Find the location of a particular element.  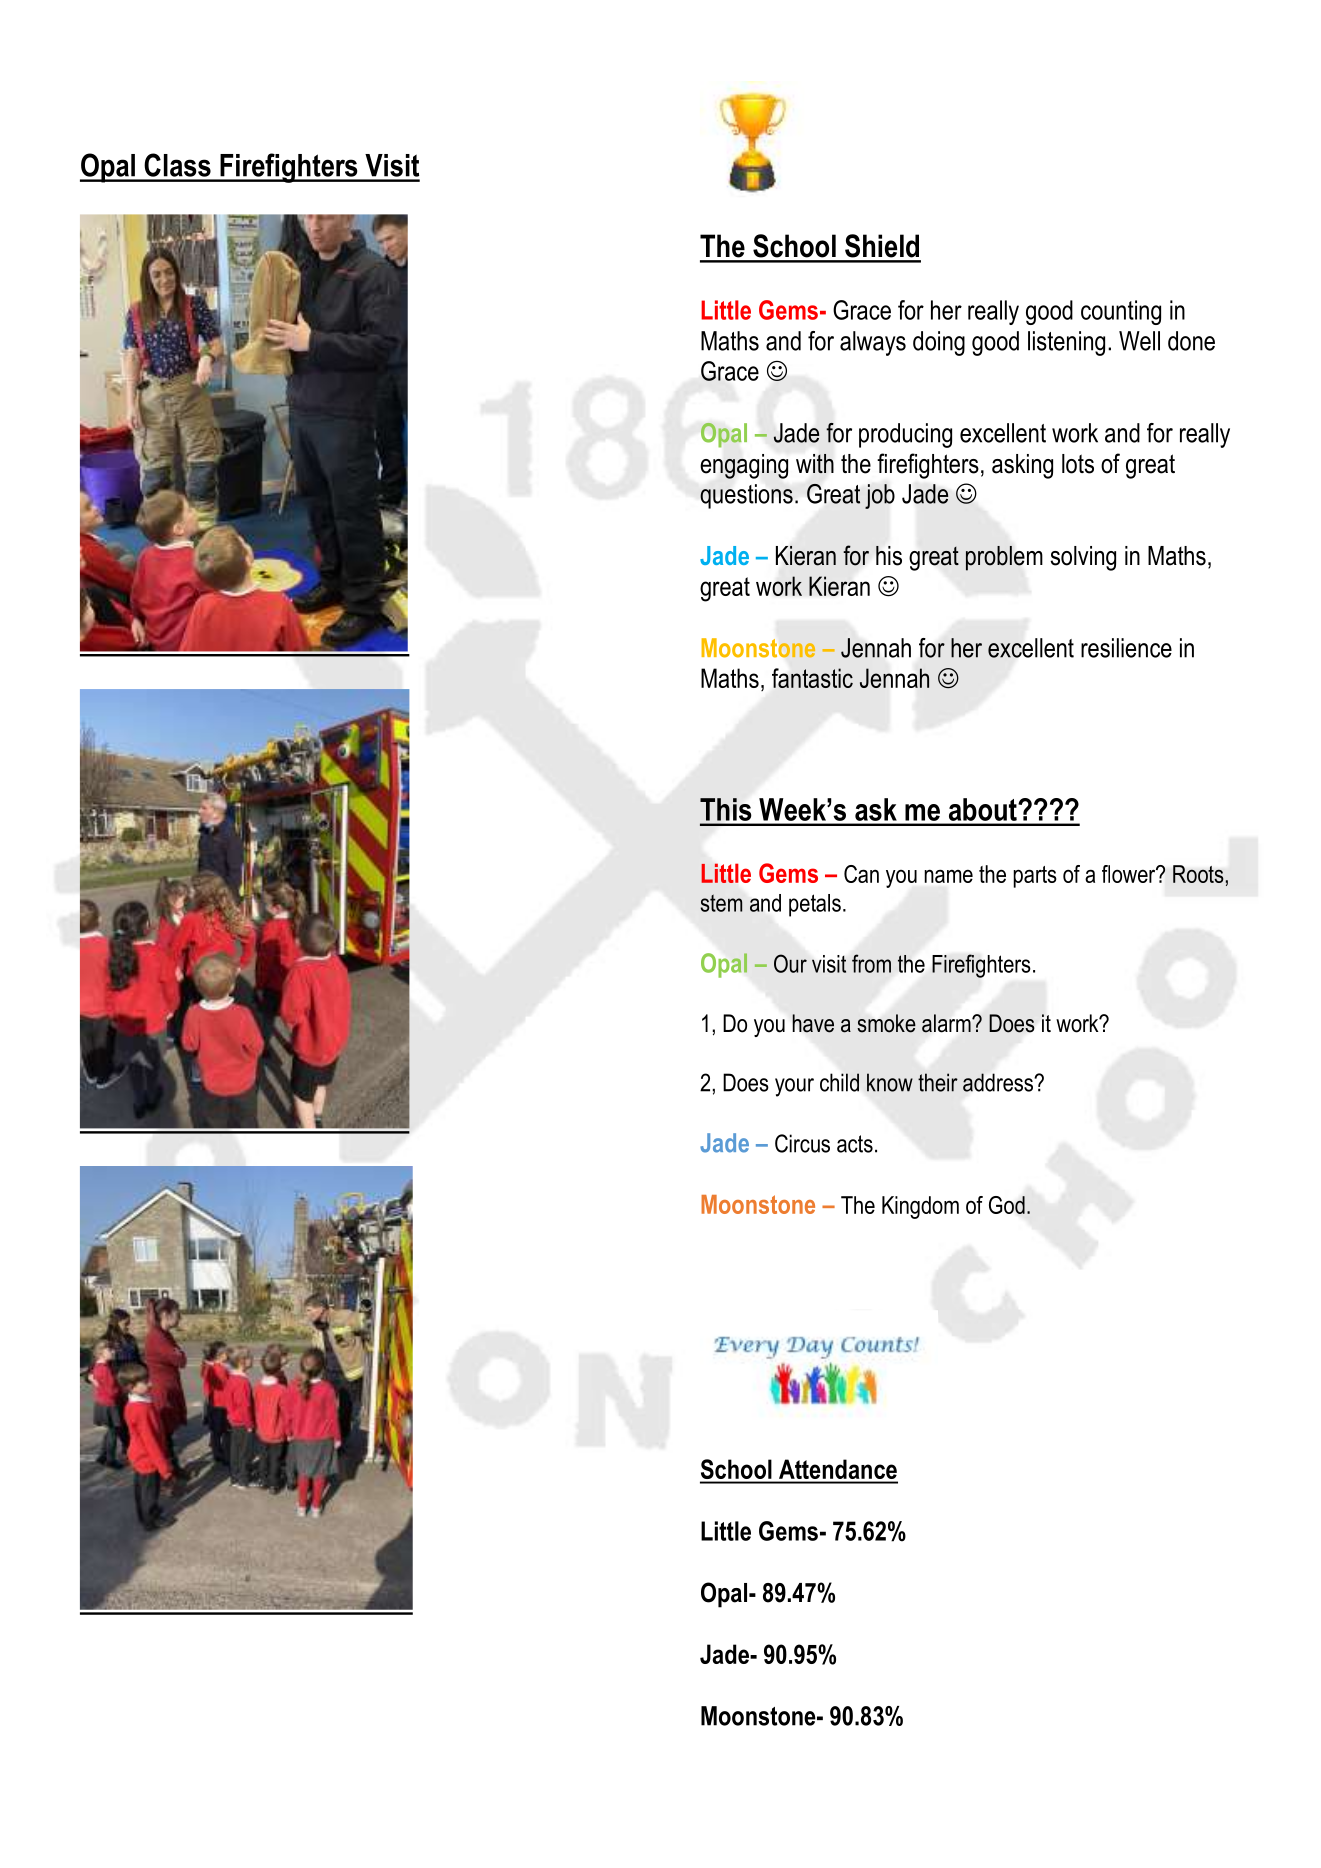

doing is located at coordinates (939, 343).
